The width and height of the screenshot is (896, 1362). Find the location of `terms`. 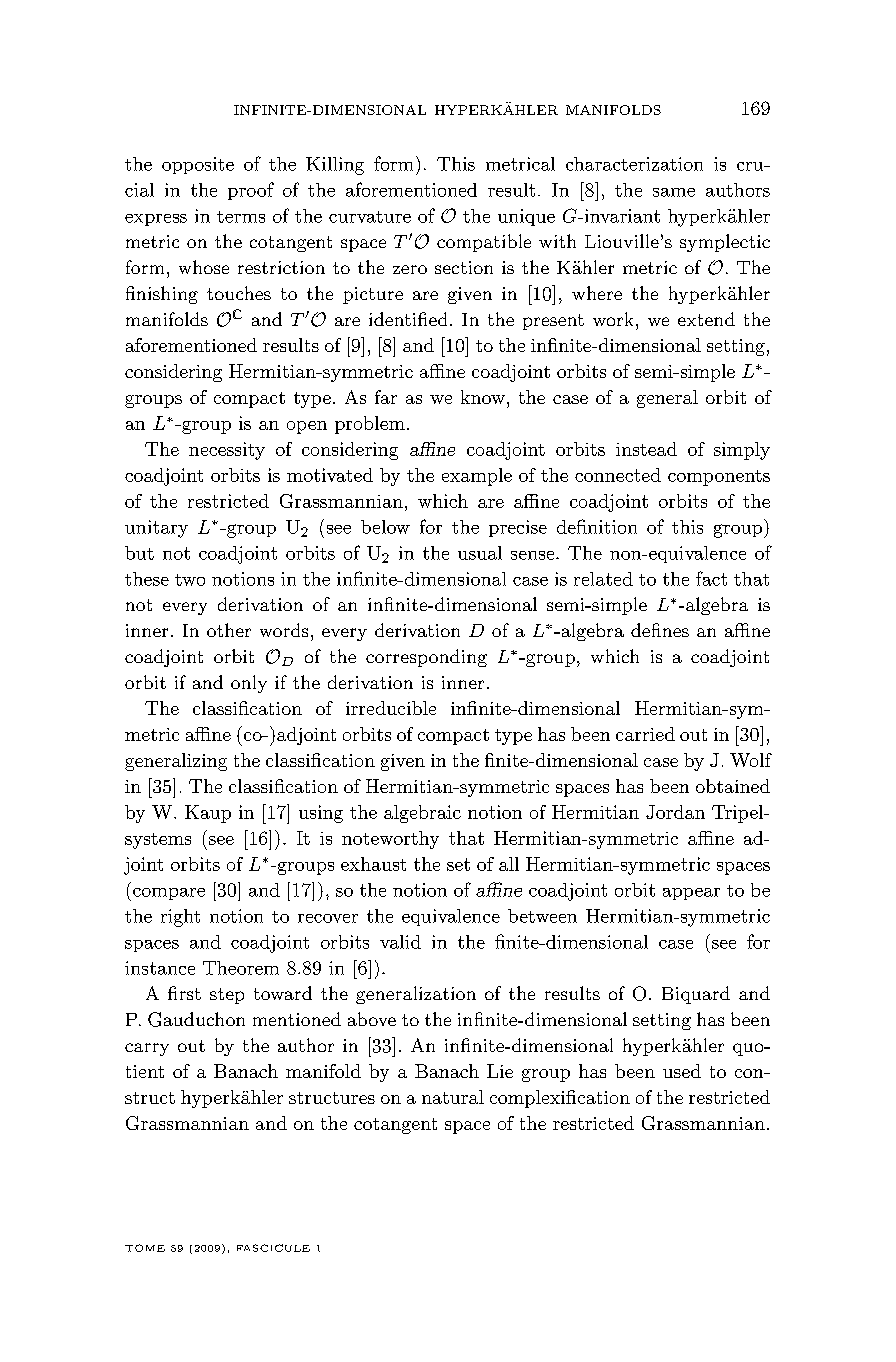

terms is located at coordinates (241, 217).
